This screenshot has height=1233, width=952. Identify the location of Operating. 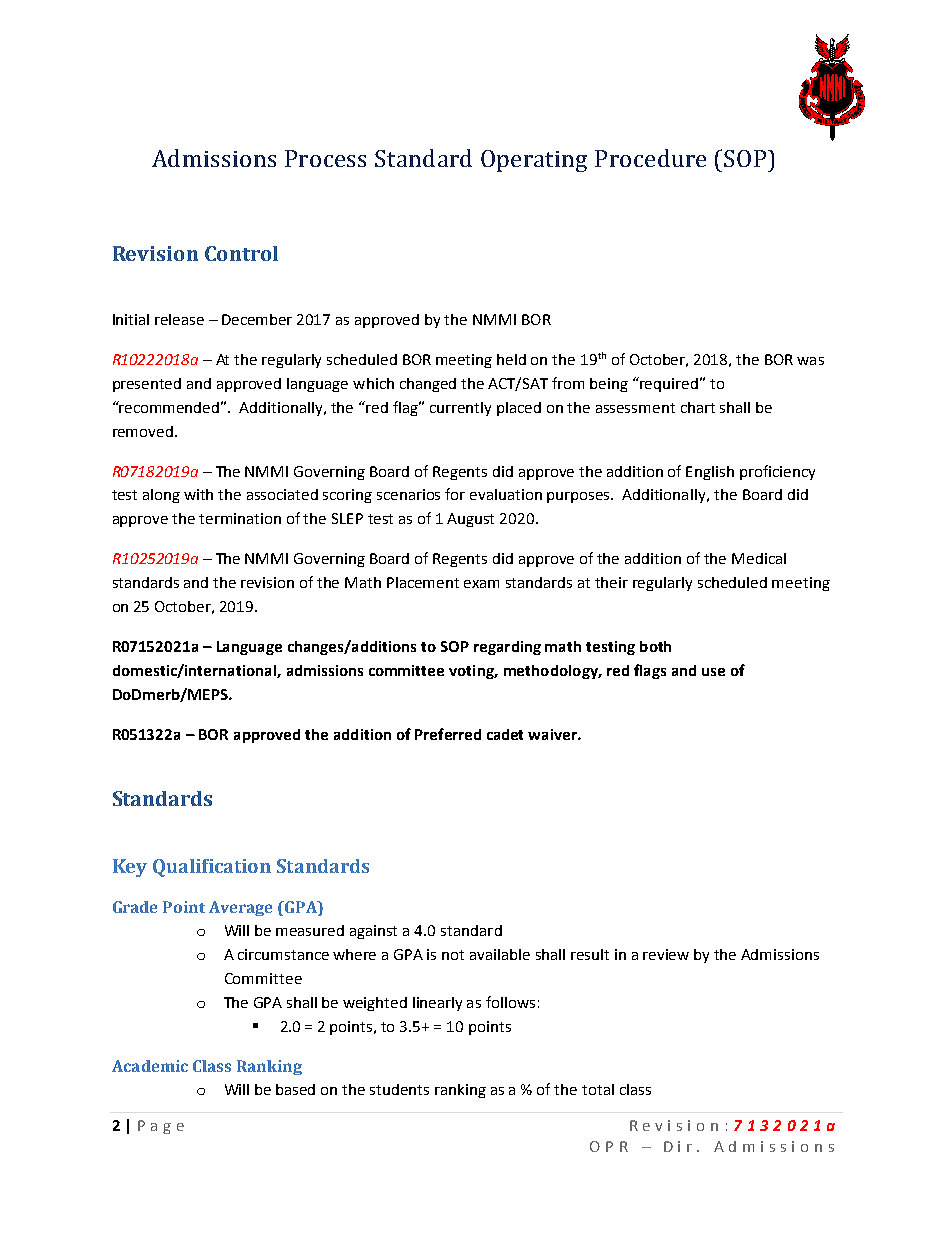
(534, 161).
